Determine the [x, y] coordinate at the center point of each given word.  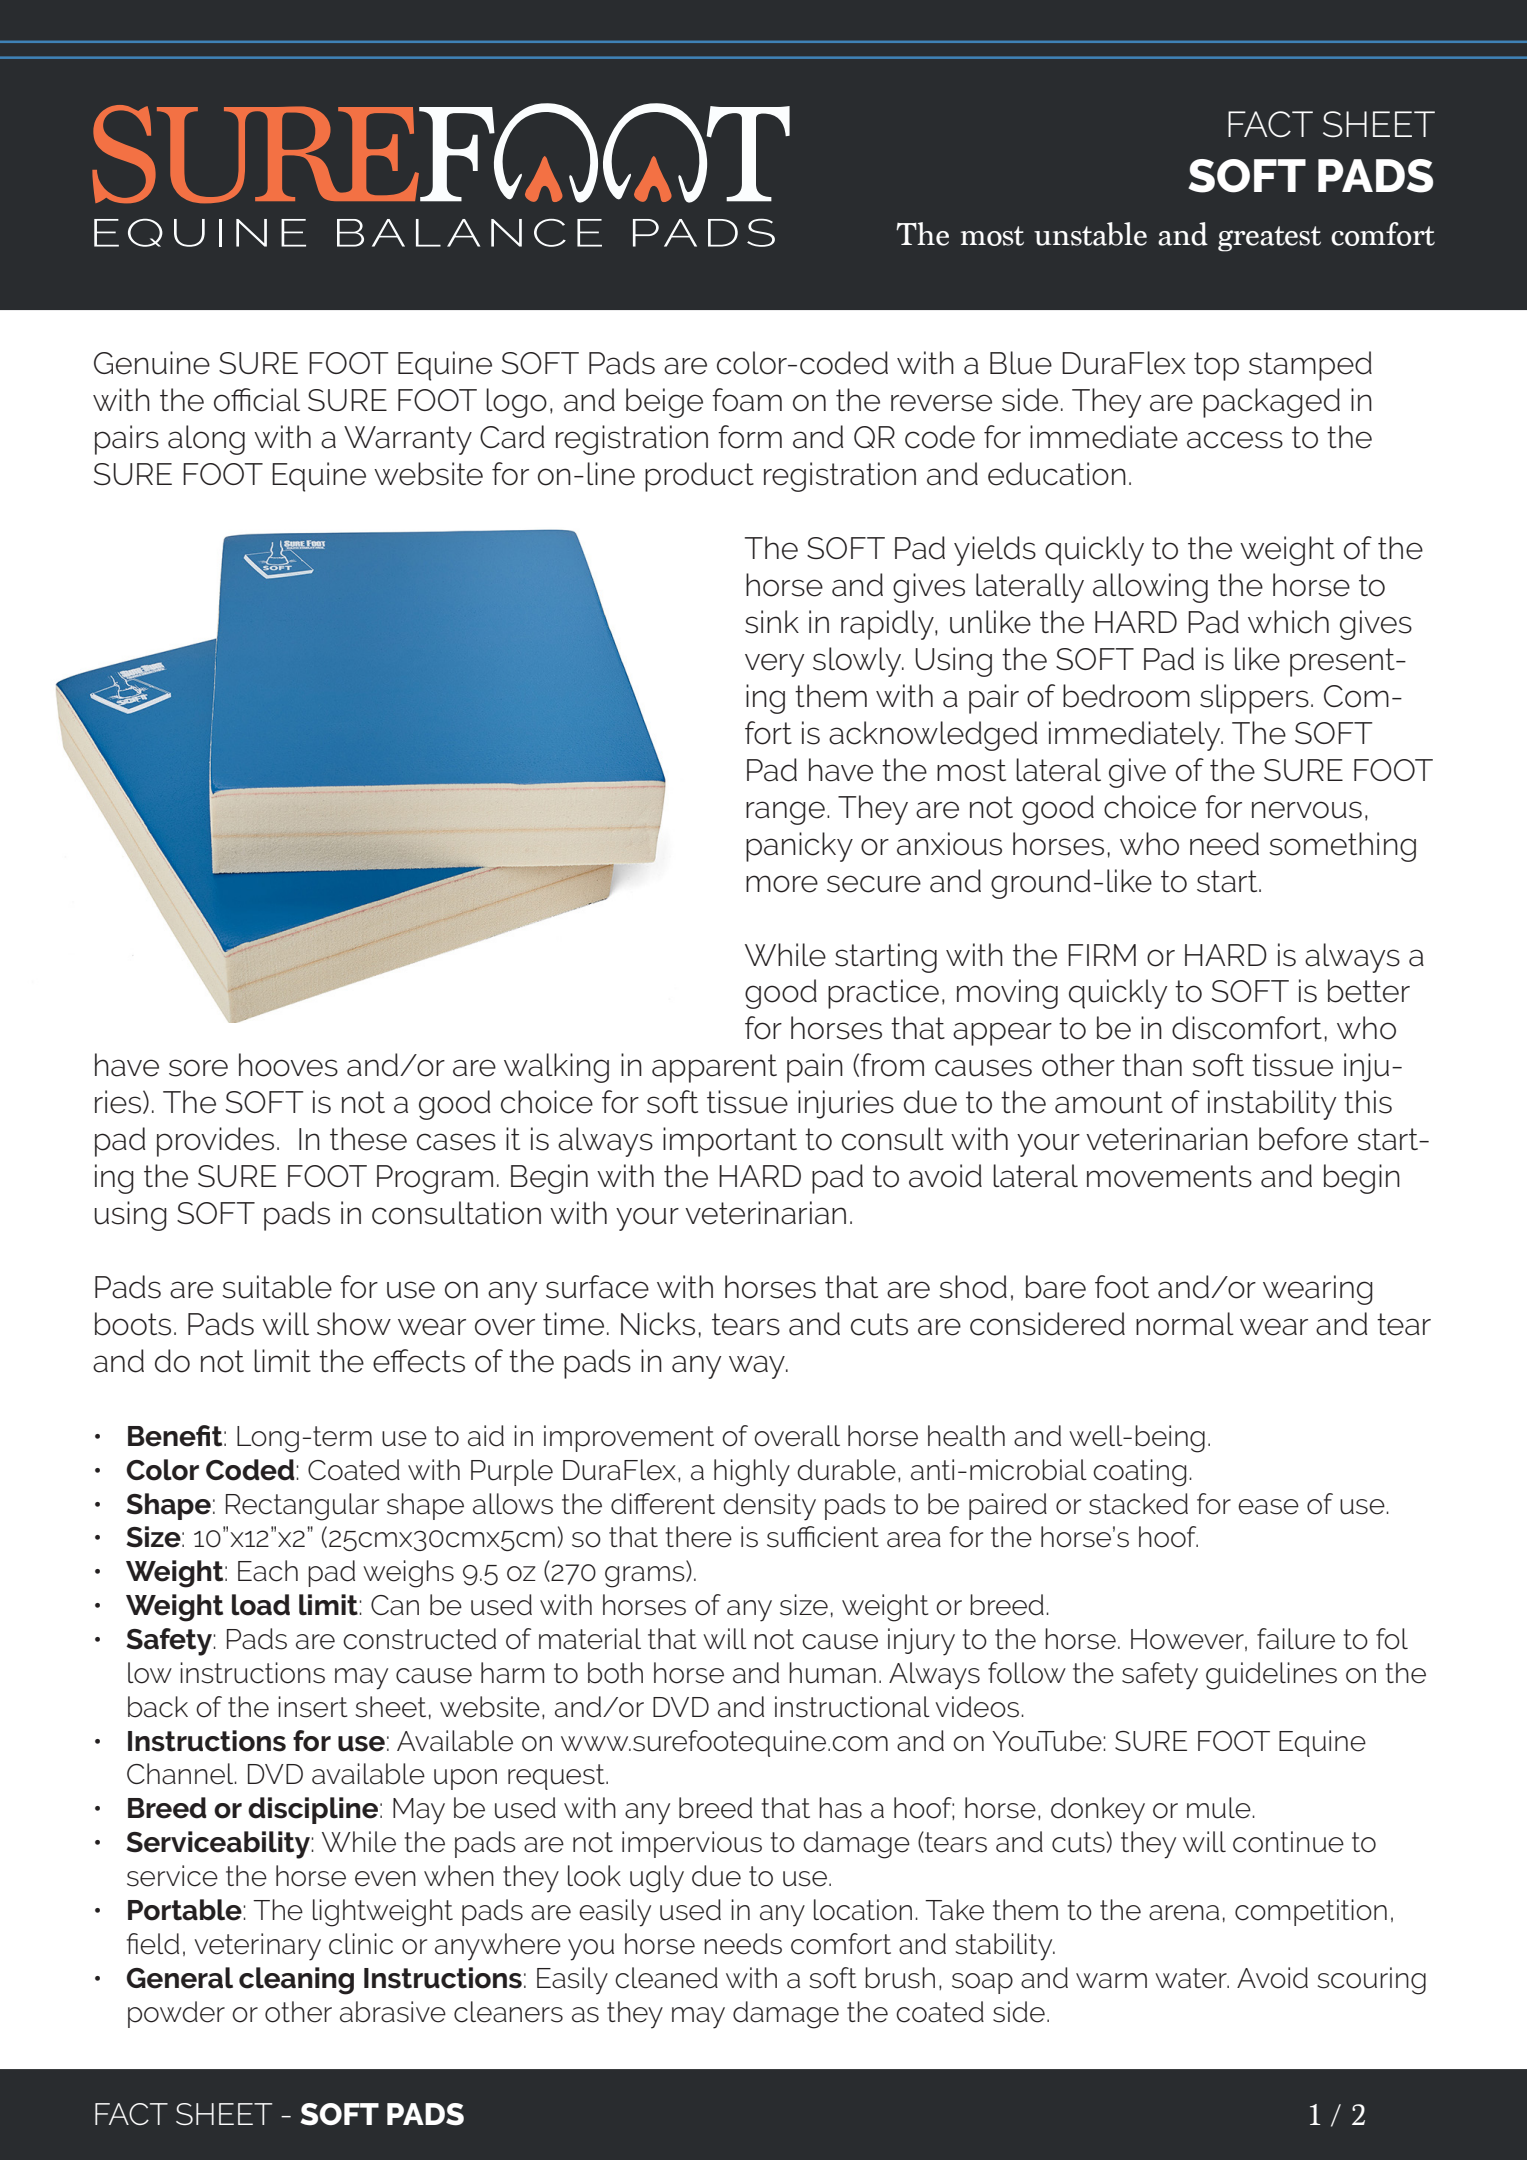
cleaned [666, 1978]
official [257, 400]
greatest [1269, 239]
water [1192, 1978]
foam [747, 400]
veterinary [257, 1947]
